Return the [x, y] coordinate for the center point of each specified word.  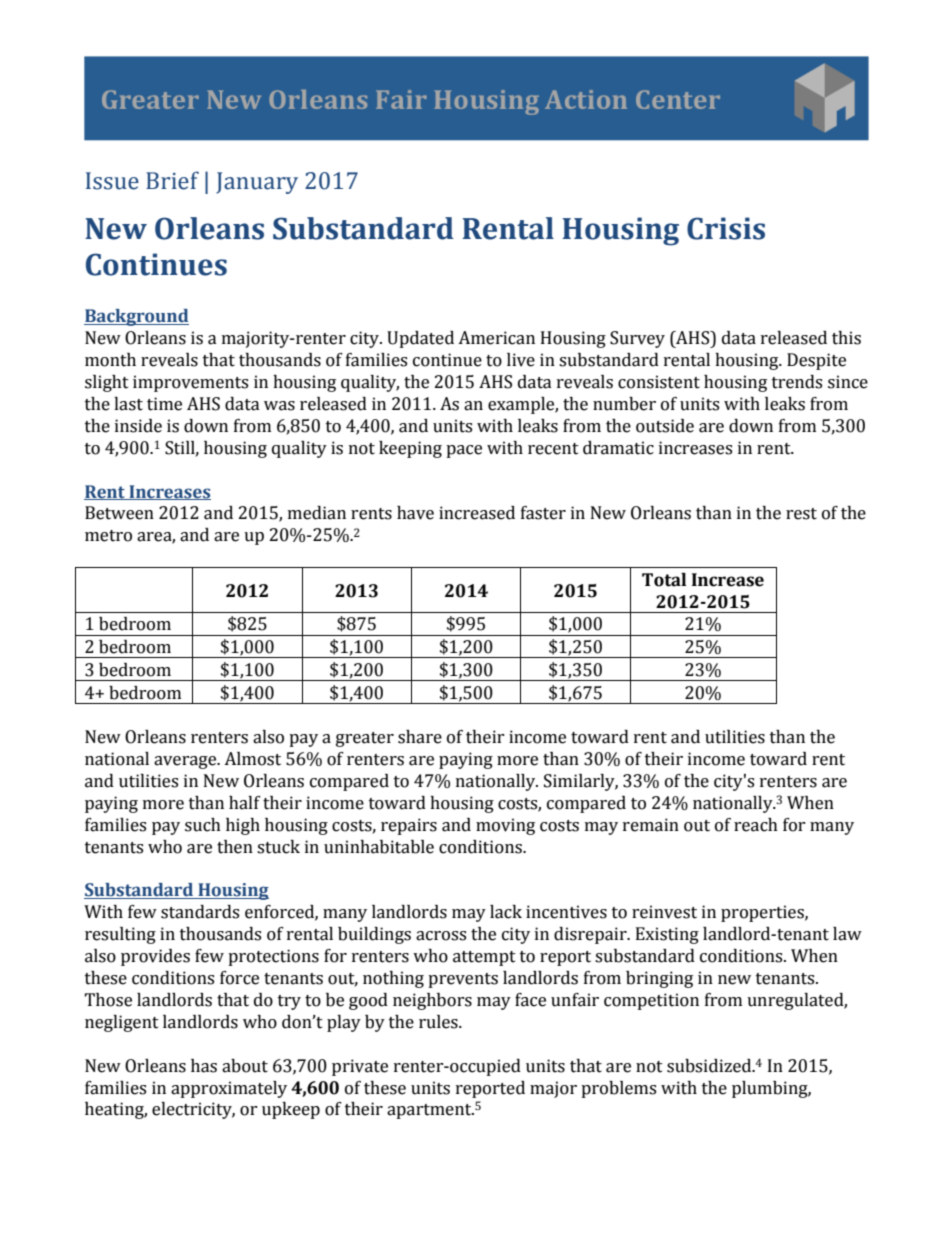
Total [664, 580]
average [186, 762]
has [204, 1066]
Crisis [726, 228]
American [496, 338]
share [420, 737]
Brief [172, 180]
